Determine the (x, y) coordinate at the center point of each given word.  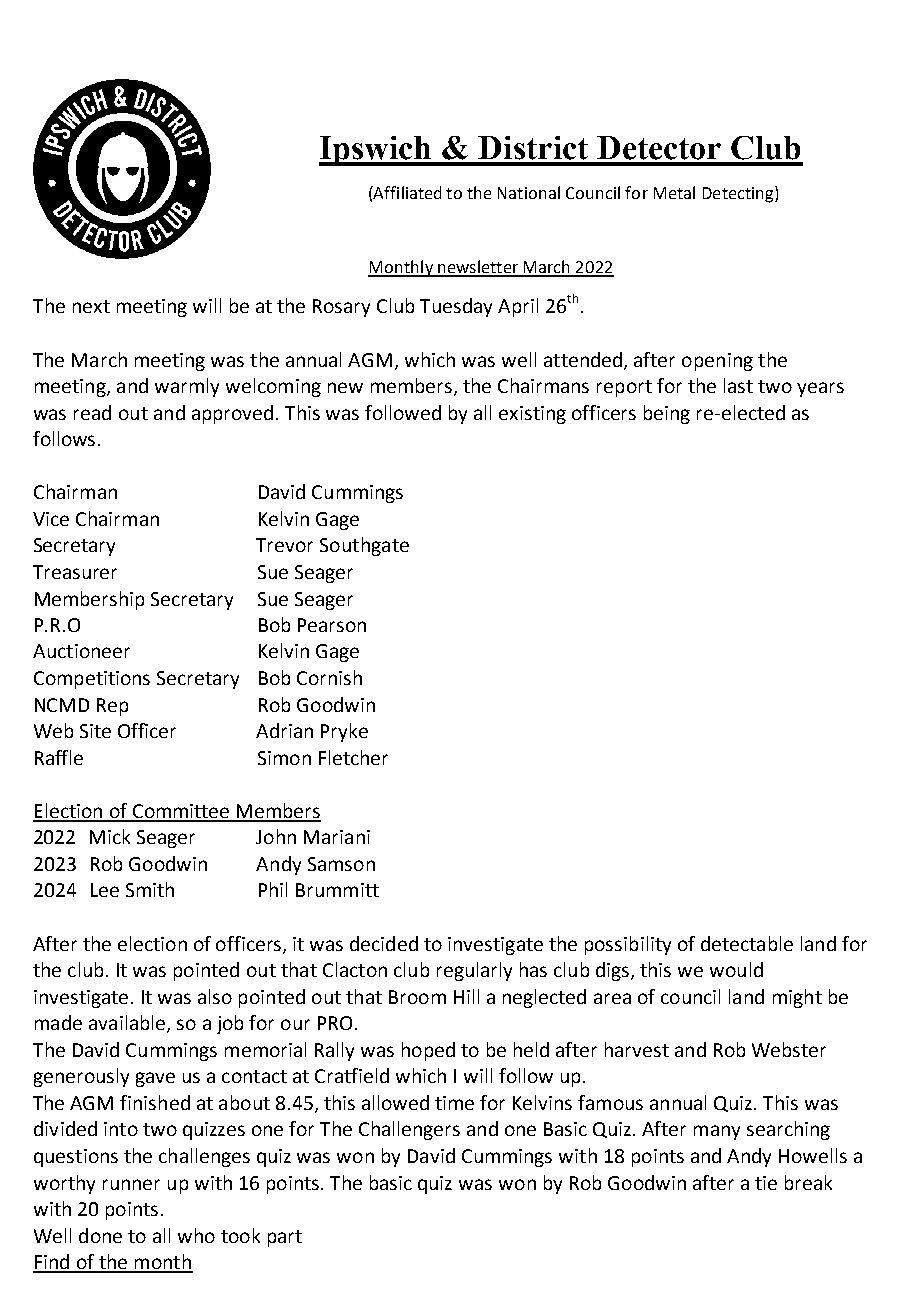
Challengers (409, 1130)
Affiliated (406, 192)
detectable (747, 943)
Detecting (739, 194)
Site (95, 731)
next (91, 306)
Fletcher (353, 757)
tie (766, 1183)
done (100, 1235)
